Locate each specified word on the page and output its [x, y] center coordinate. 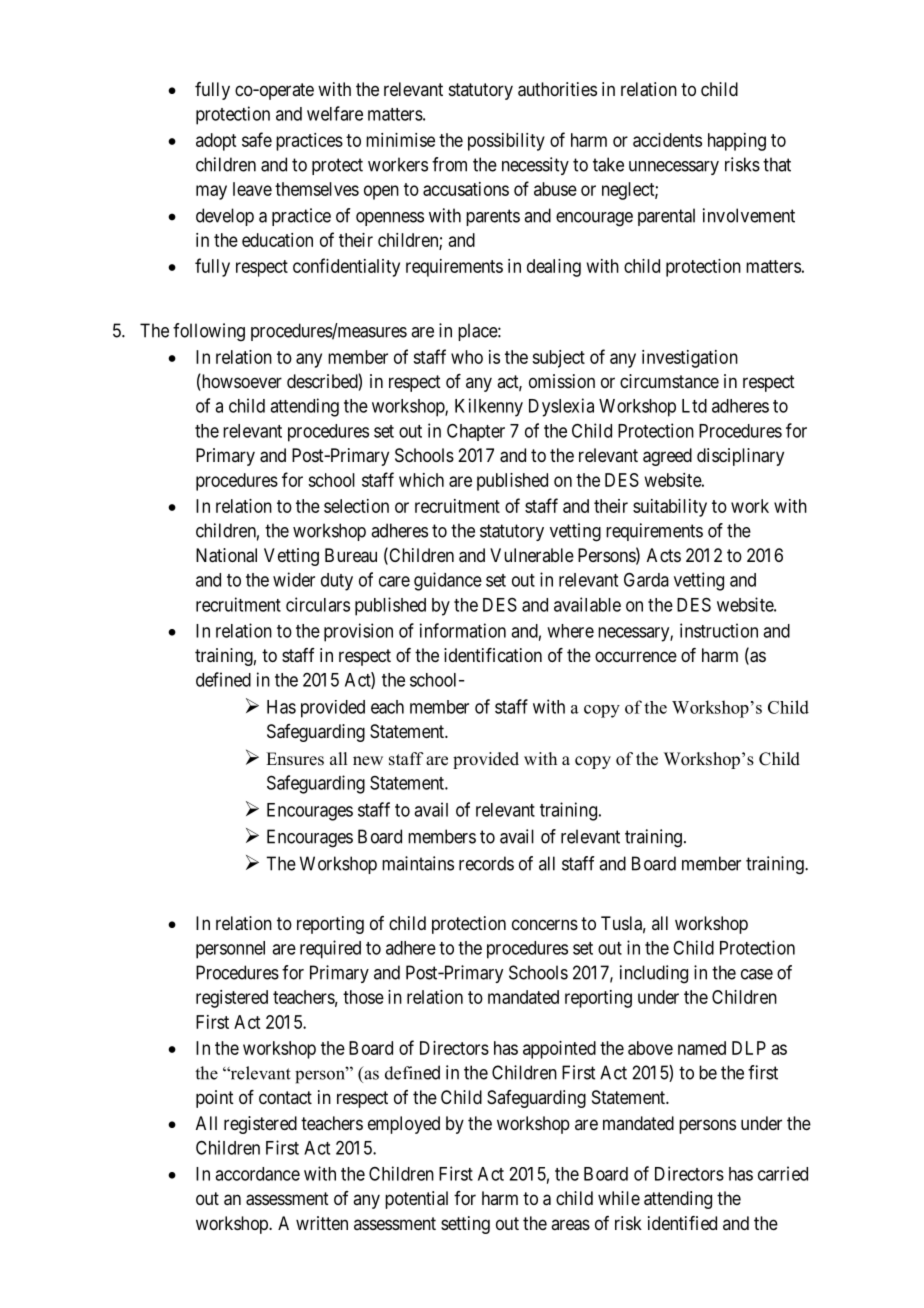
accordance [257, 1174]
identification [493, 655]
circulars [318, 604]
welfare [335, 113]
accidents [667, 140]
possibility [506, 142]
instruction [719, 630]
